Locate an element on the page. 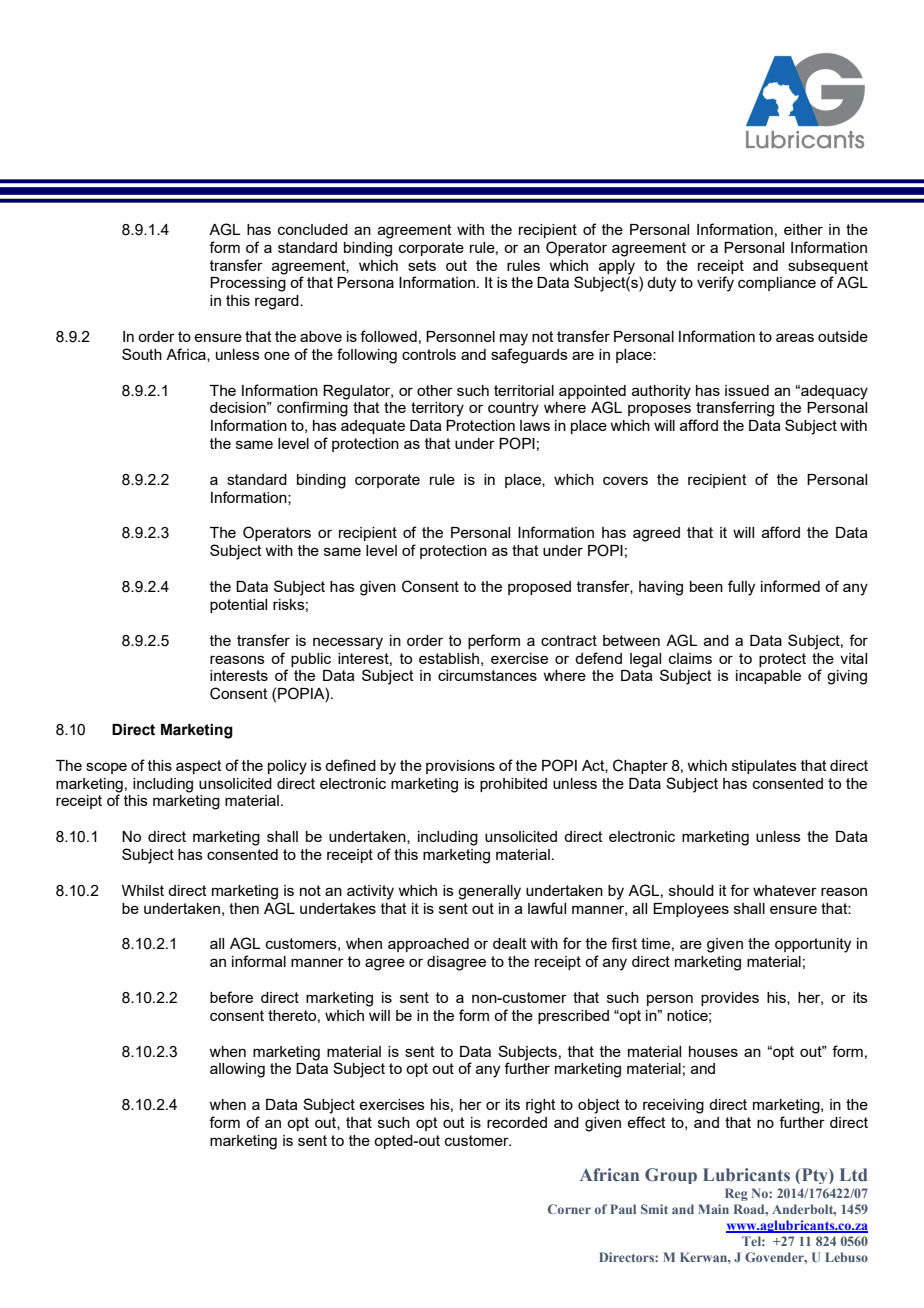  fully is located at coordinates (741, 588).
